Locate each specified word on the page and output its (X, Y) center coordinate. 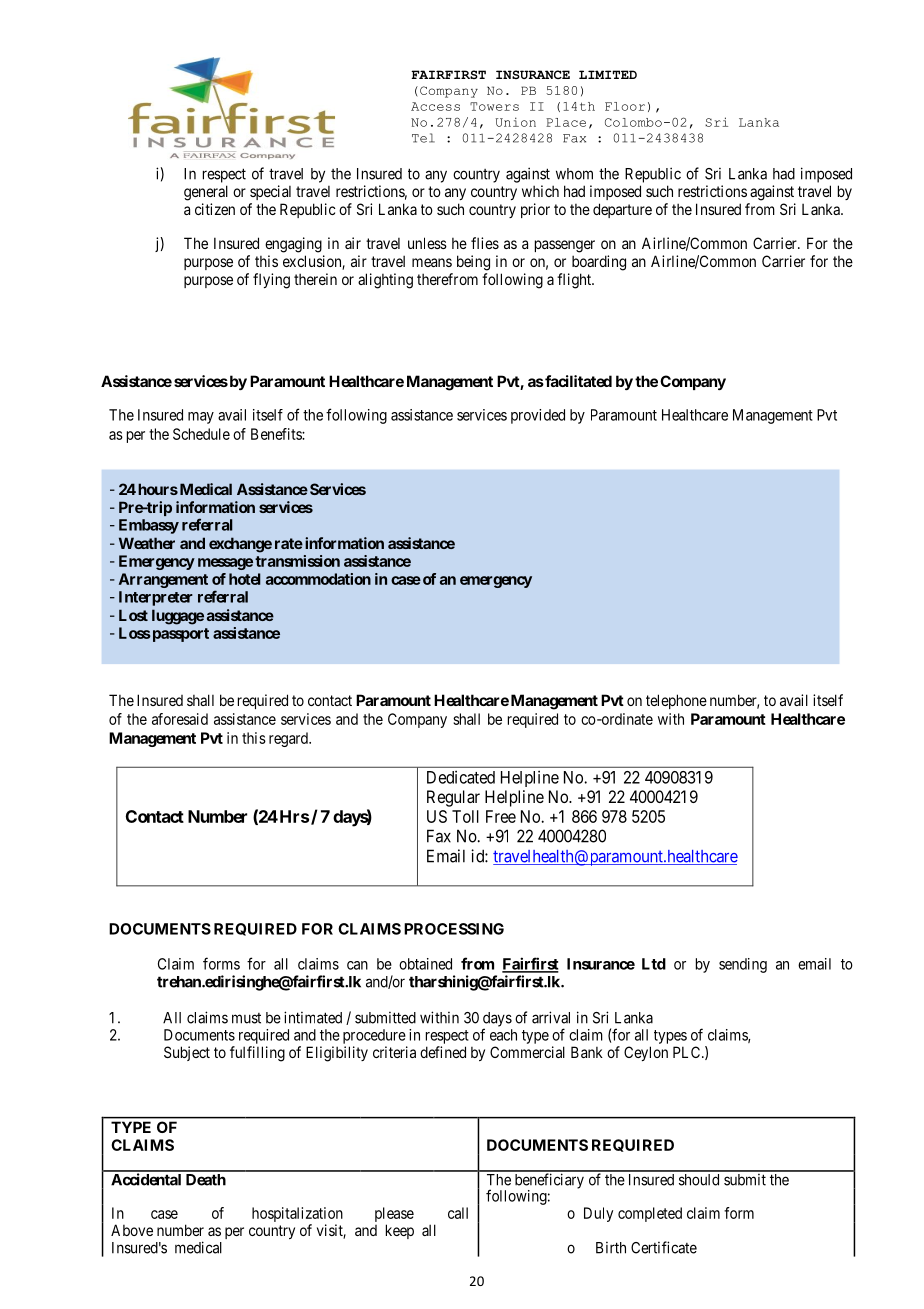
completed (650, 1214)
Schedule (201, 434)
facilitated (577, 381)
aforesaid (180, 719)
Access (435, 106)
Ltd (654, 964)
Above (132, 1230)
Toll (465, 816)
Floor (625, 106)
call (458, 1213)
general (206, 193)
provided (538, 416)
